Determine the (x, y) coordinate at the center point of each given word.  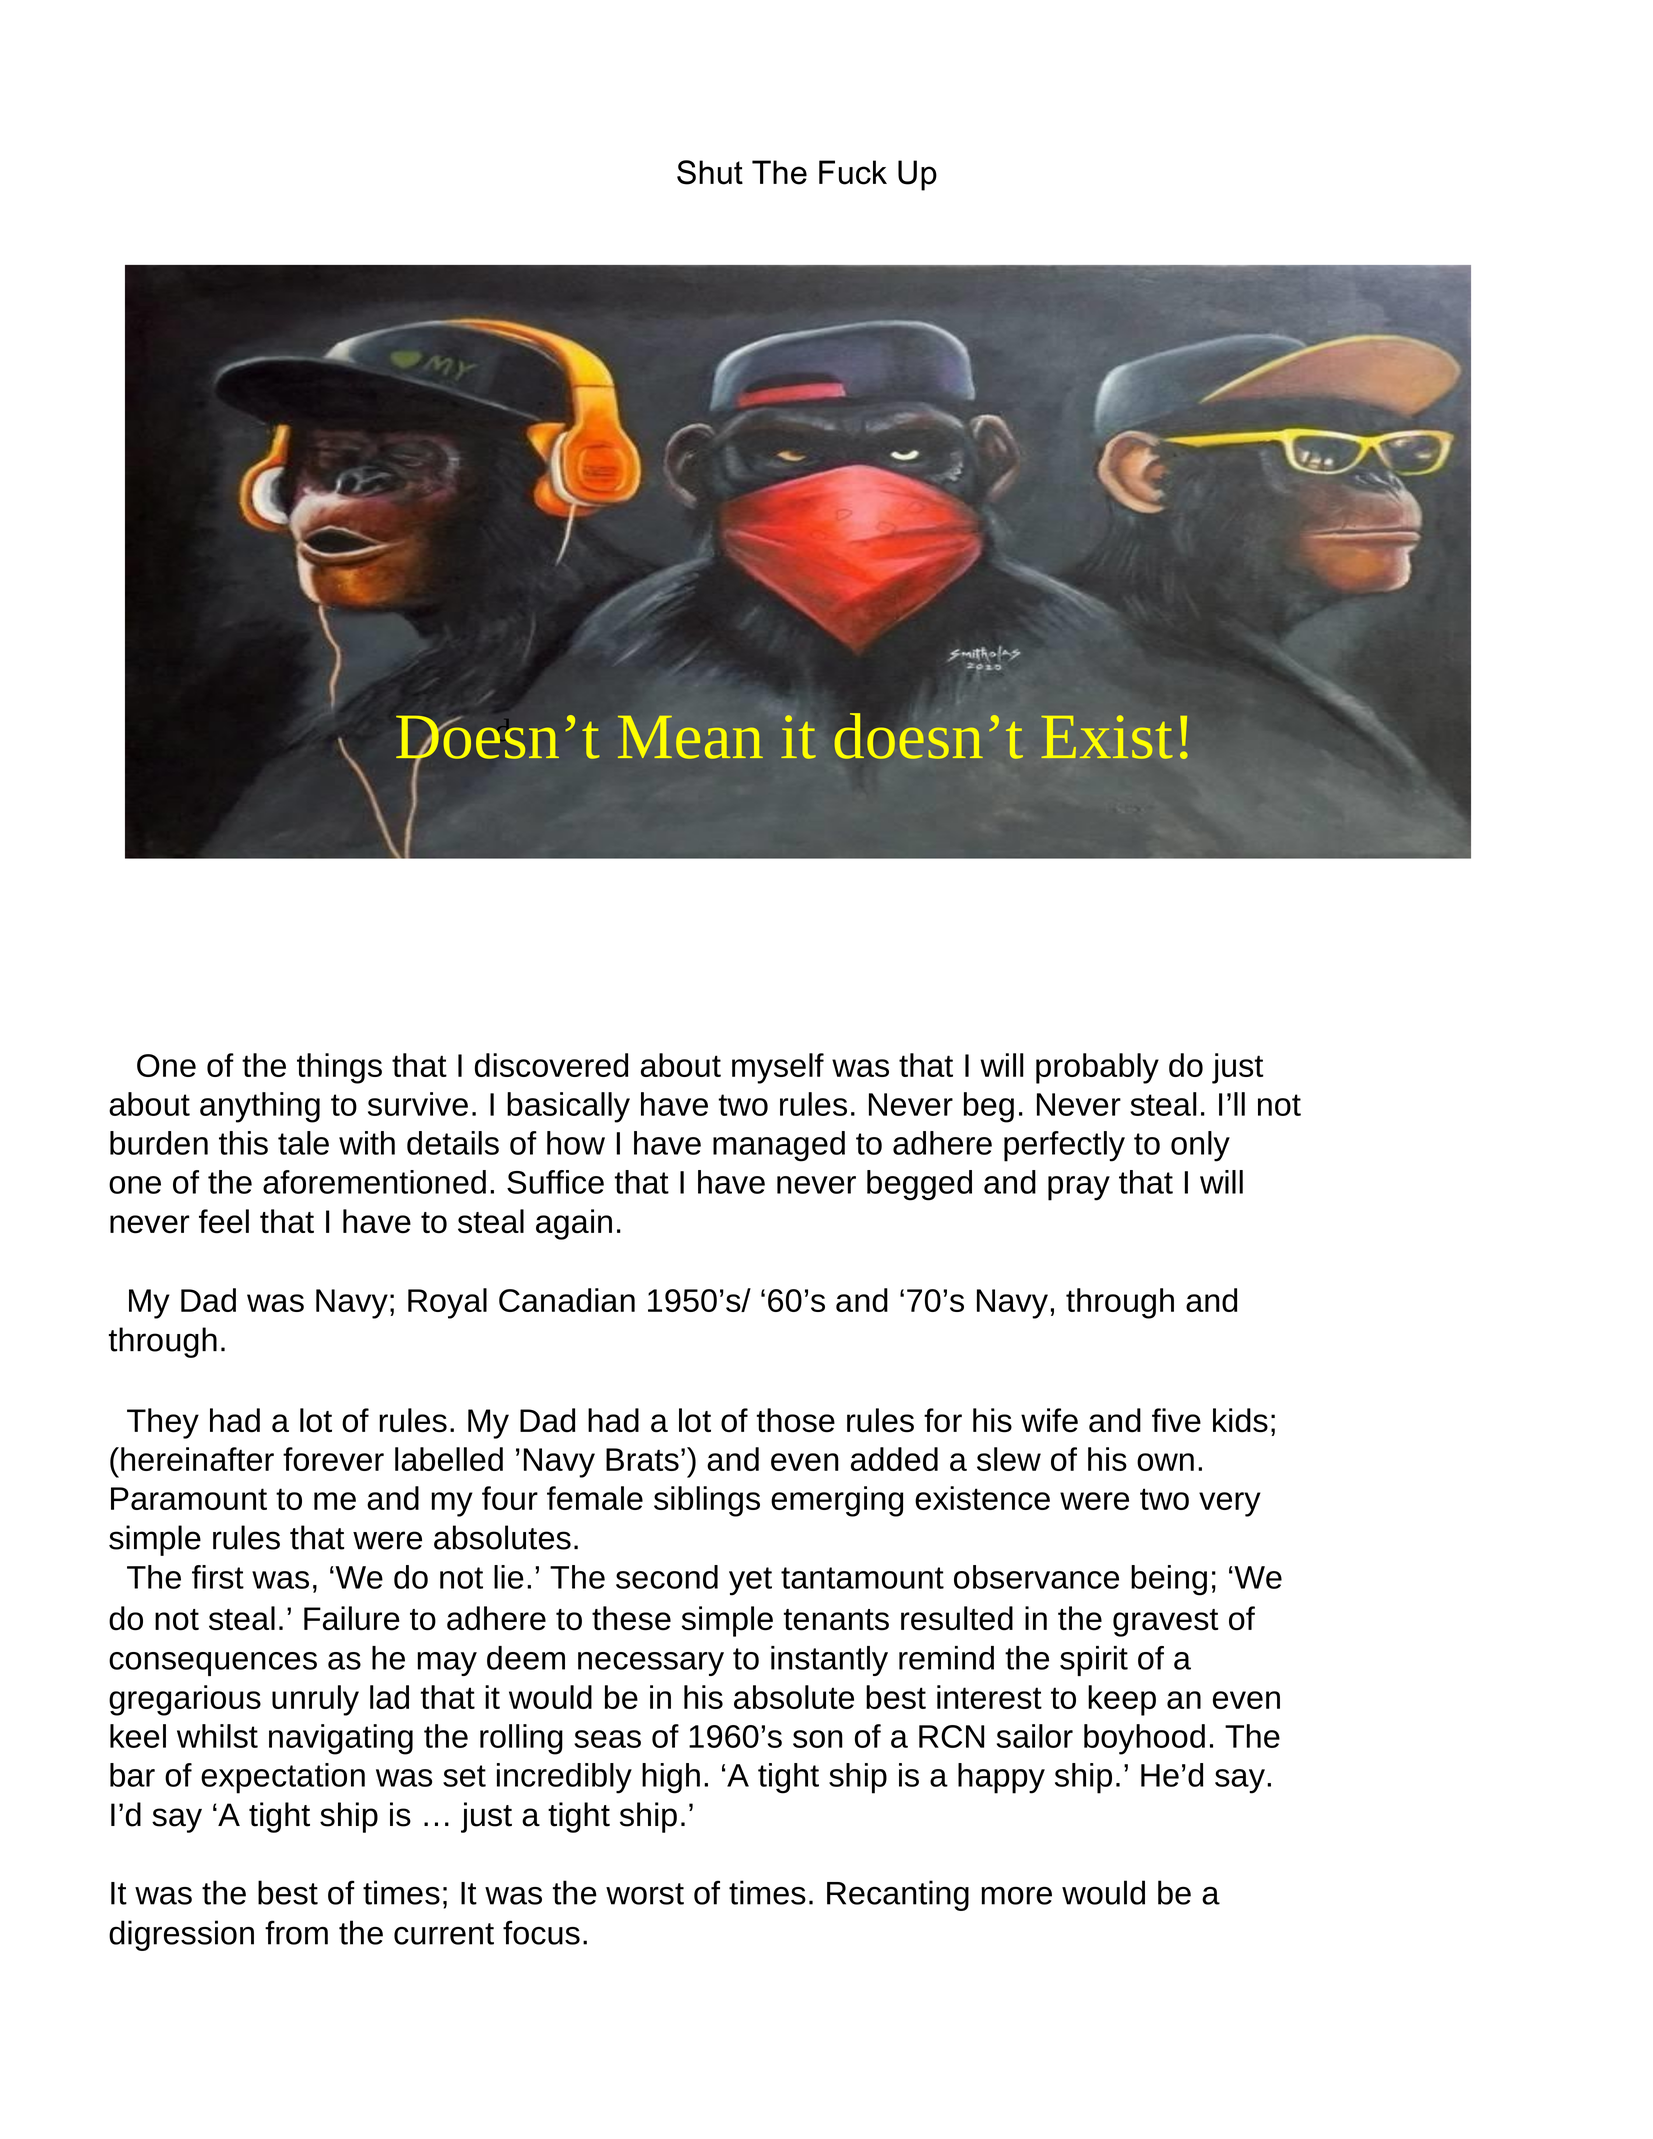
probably (1097, 1068)
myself (778, 1068)
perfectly (1064, 1146)
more (1016, 1895)
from (296, 1932)
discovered (551, 1065)
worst (645, 1894)
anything (260, 1107)
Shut (710, 172)
